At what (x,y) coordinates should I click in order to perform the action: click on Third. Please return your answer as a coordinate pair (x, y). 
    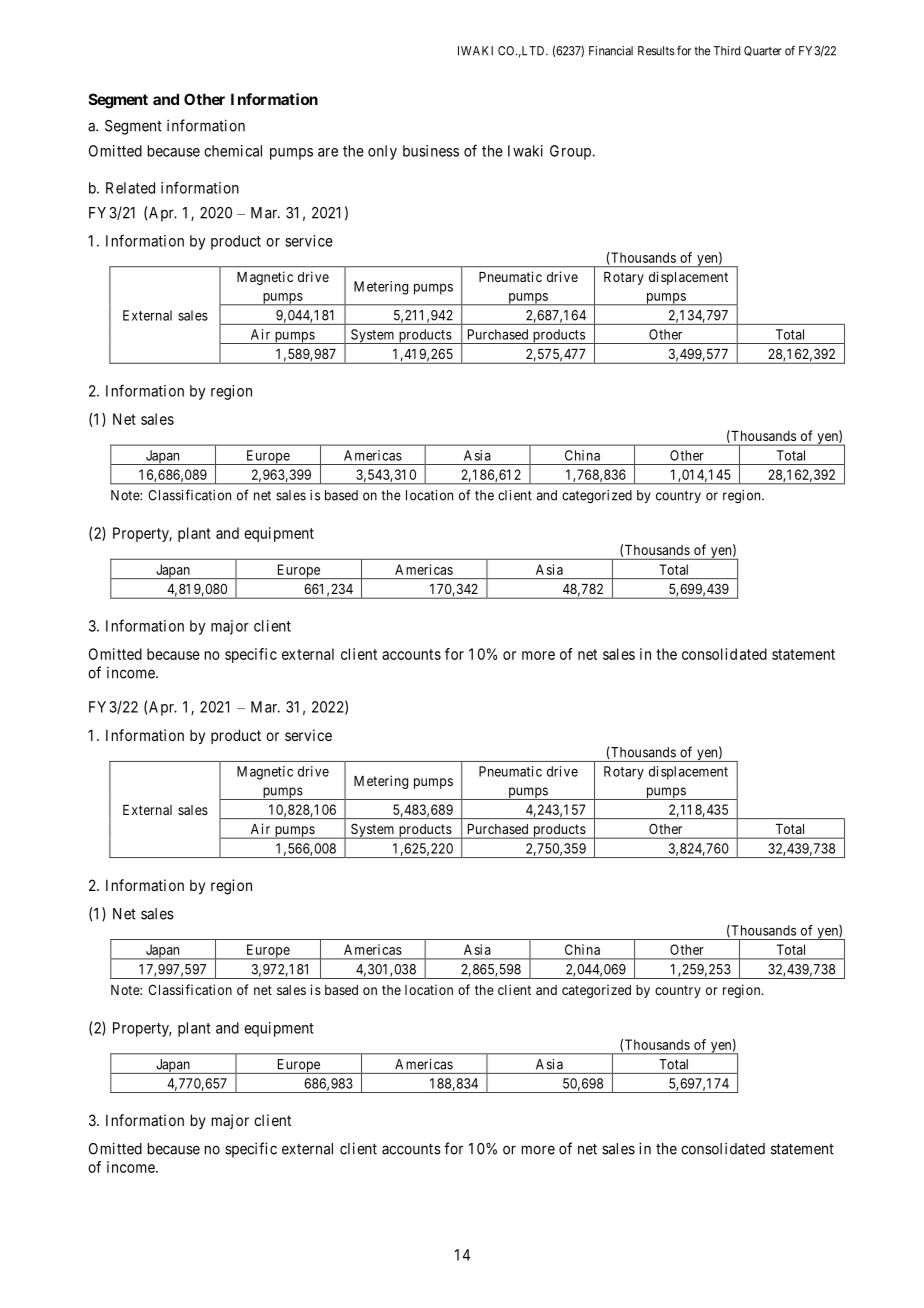
    Looking at the image, I should click on (727, 51).
